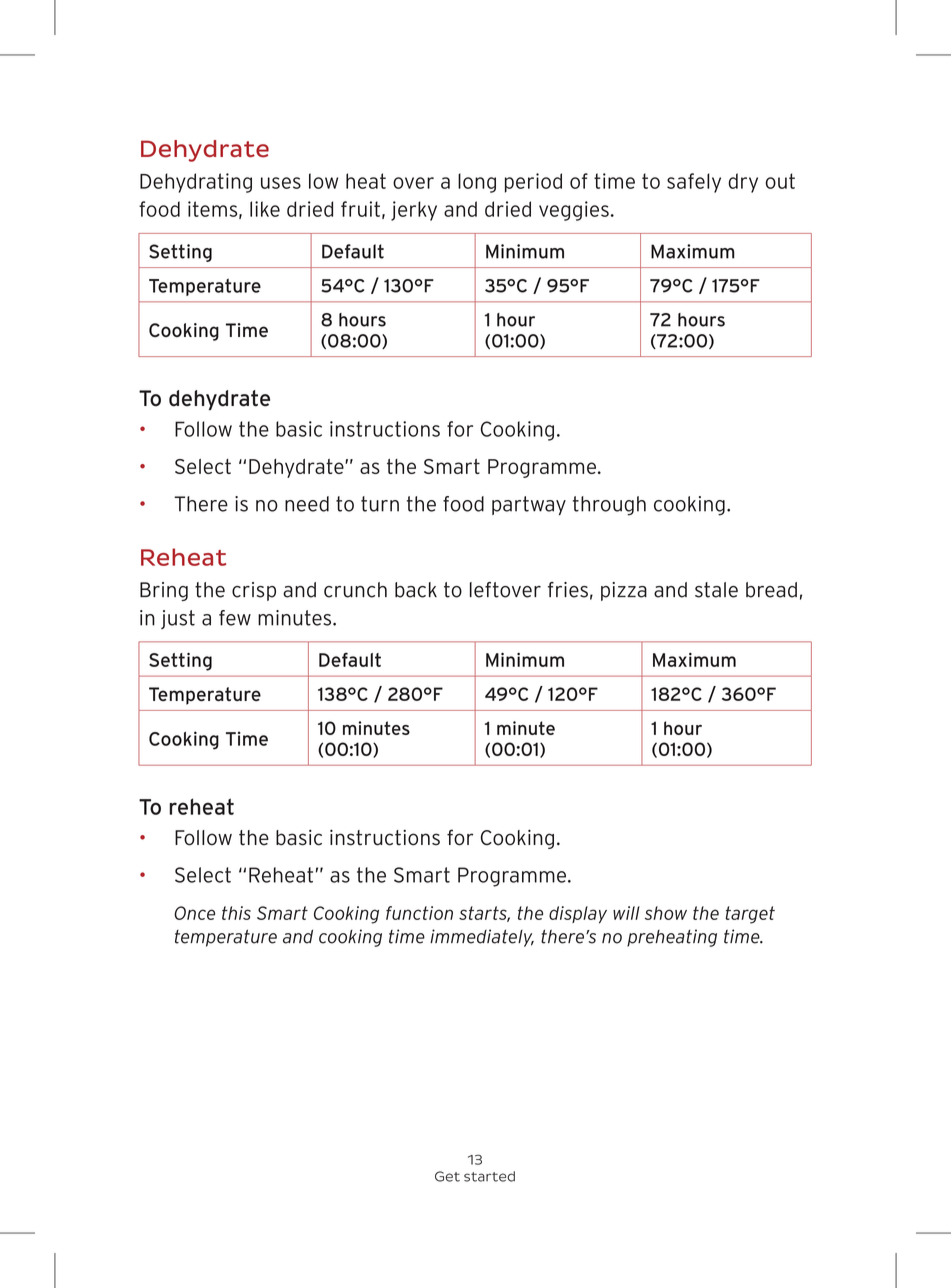  Describe the element at coordinates (307, 504) in the screenshot. I see `need` at that location.
